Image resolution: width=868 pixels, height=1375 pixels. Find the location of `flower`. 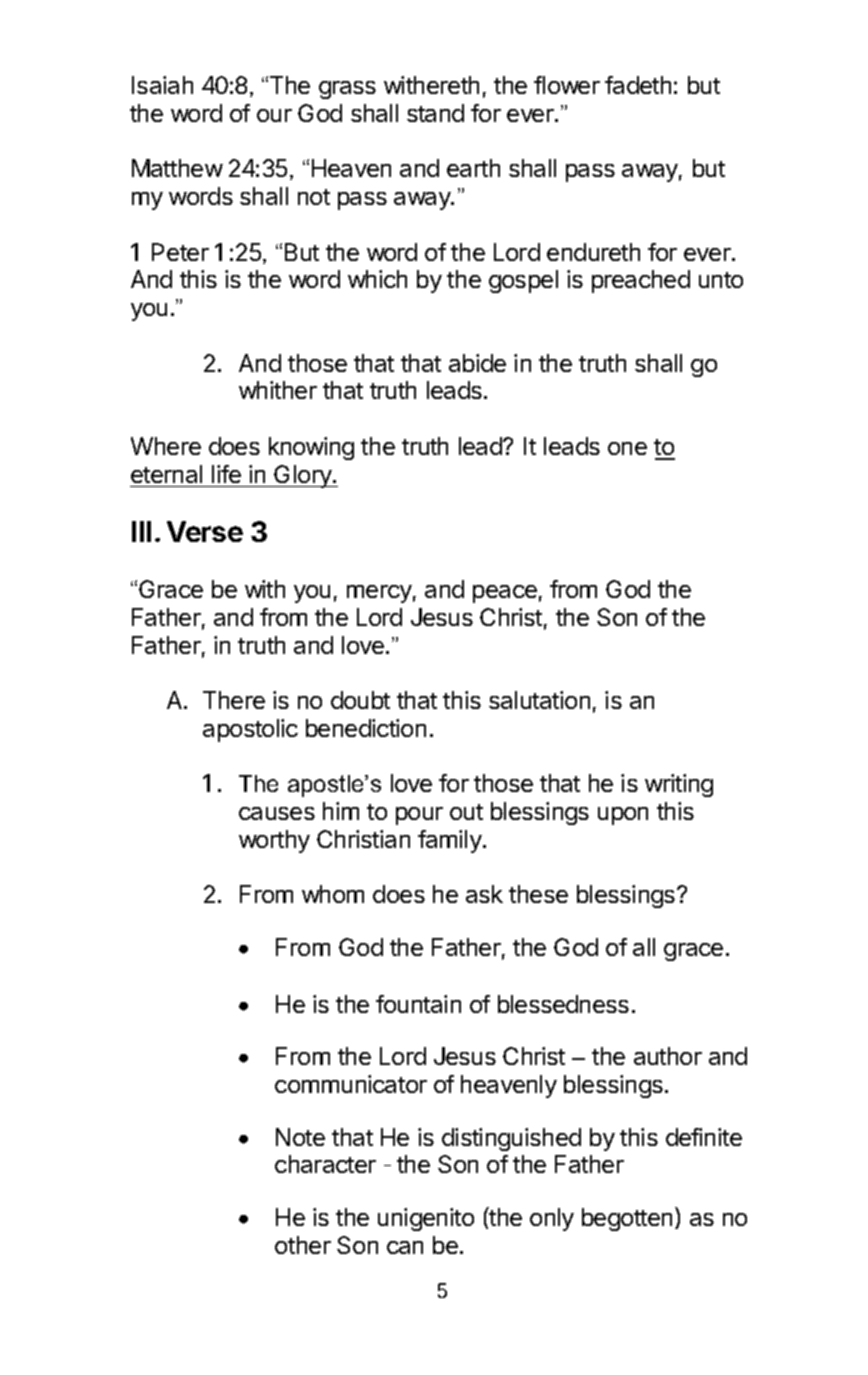

flower is located at coordinates (567, 85).
